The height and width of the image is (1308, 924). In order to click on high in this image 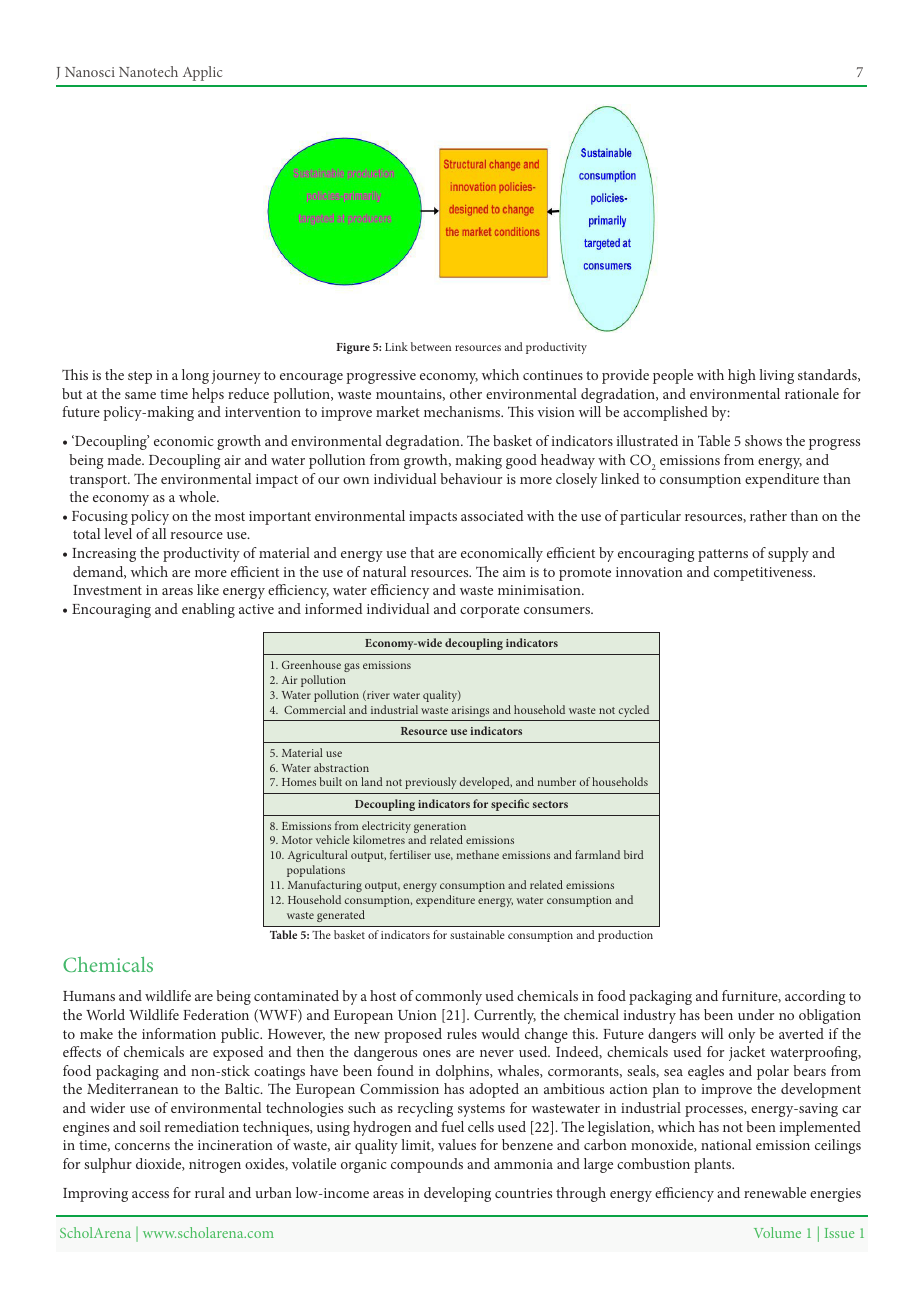, I will do `click(742, 376)`.
